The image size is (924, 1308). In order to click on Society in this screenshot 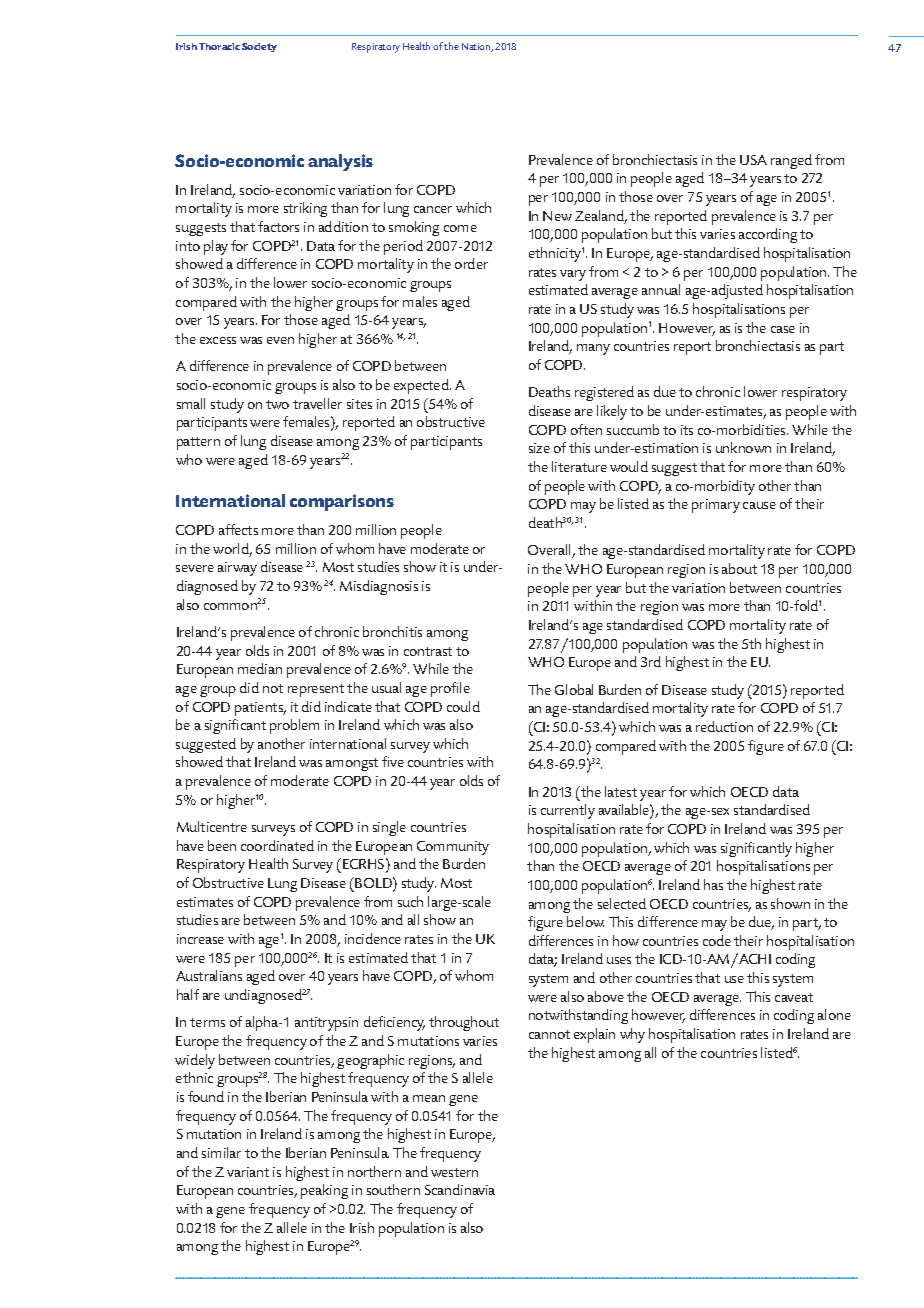, I will do `click(259, 47)`.
